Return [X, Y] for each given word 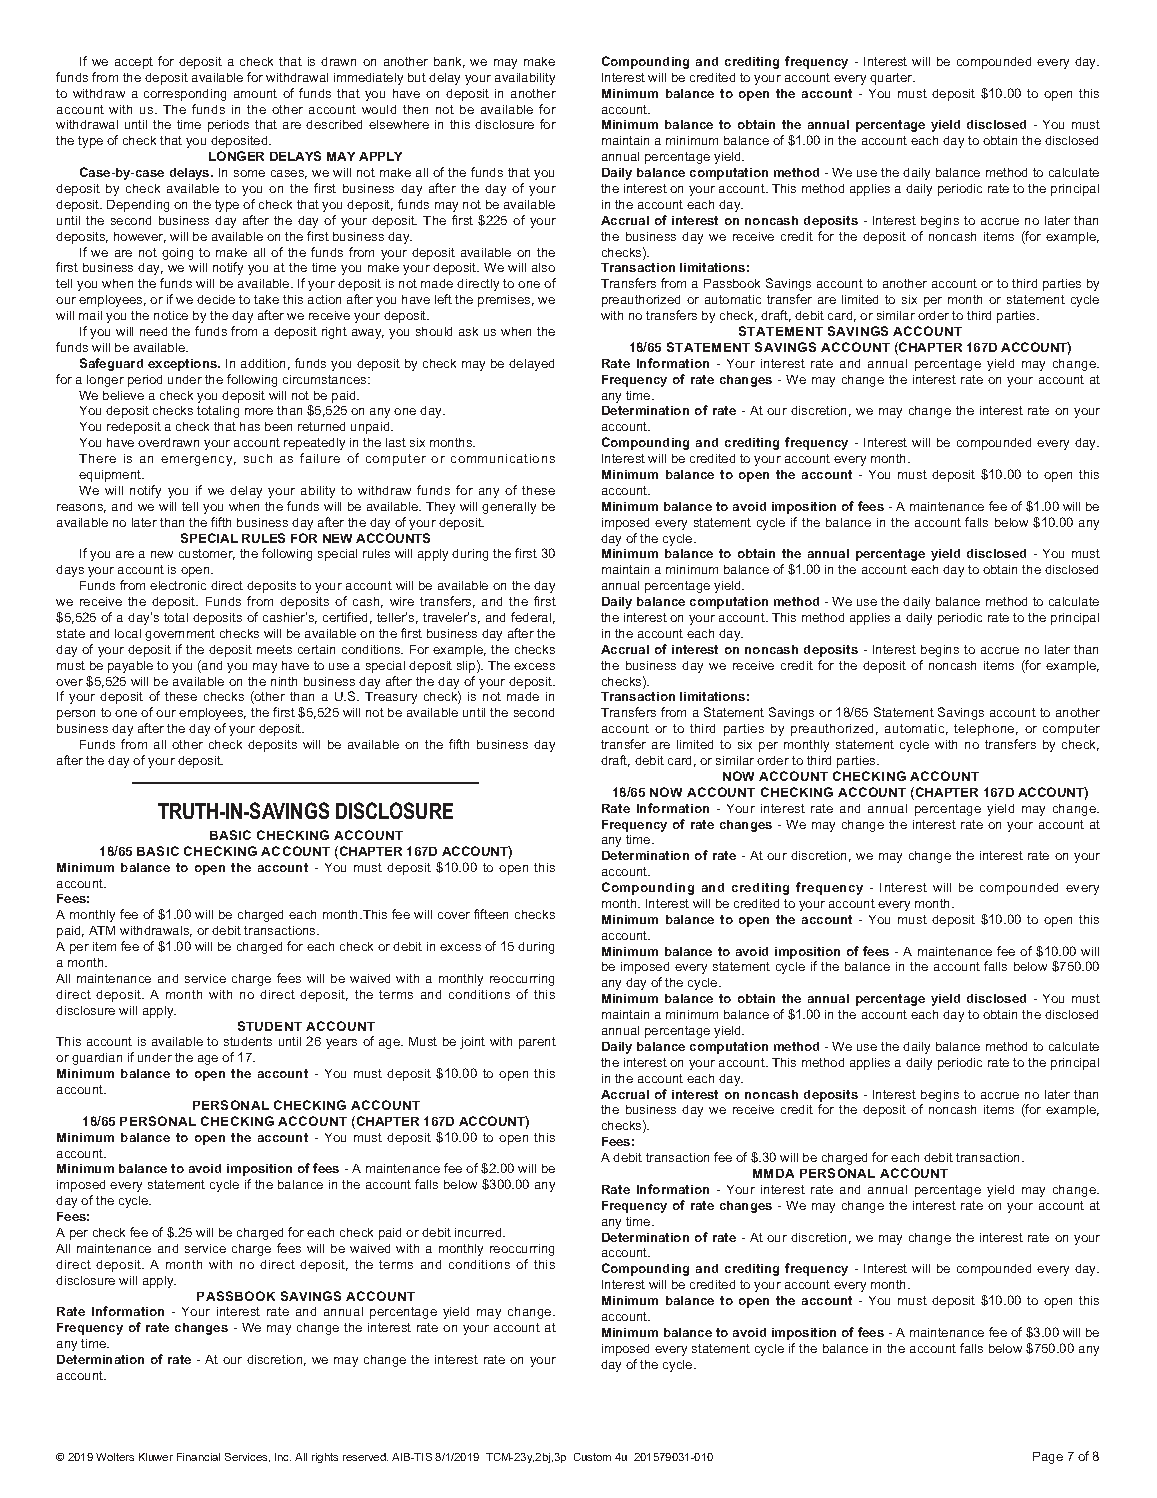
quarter [892, 79]
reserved [365, 1457]
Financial [198, 1457]
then [415, 109]
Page [1048, 1458]
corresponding [185, 95]
